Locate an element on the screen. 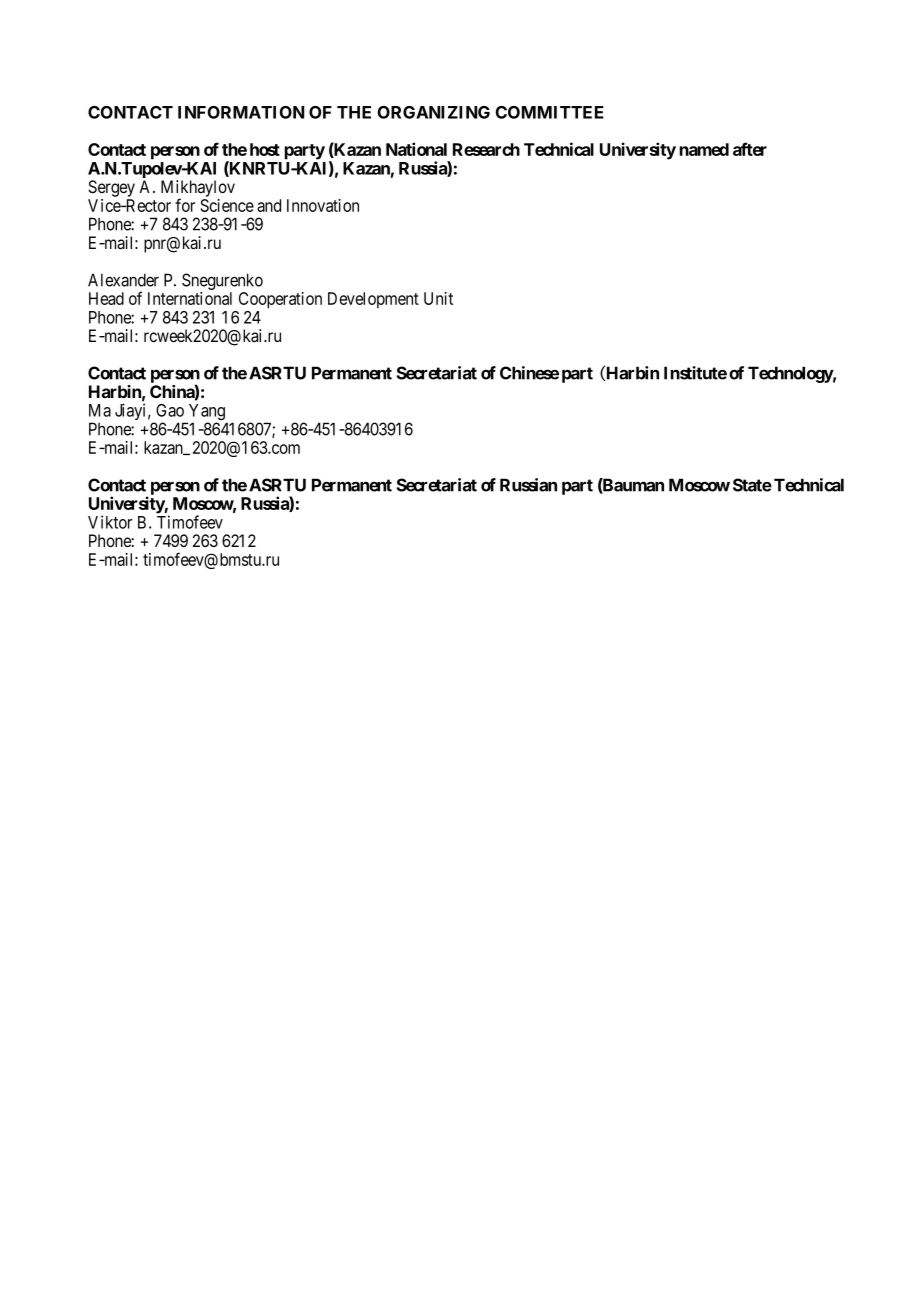 This screenshot has height=1307, width=924. Unit is located at coordinates (438, 298).
